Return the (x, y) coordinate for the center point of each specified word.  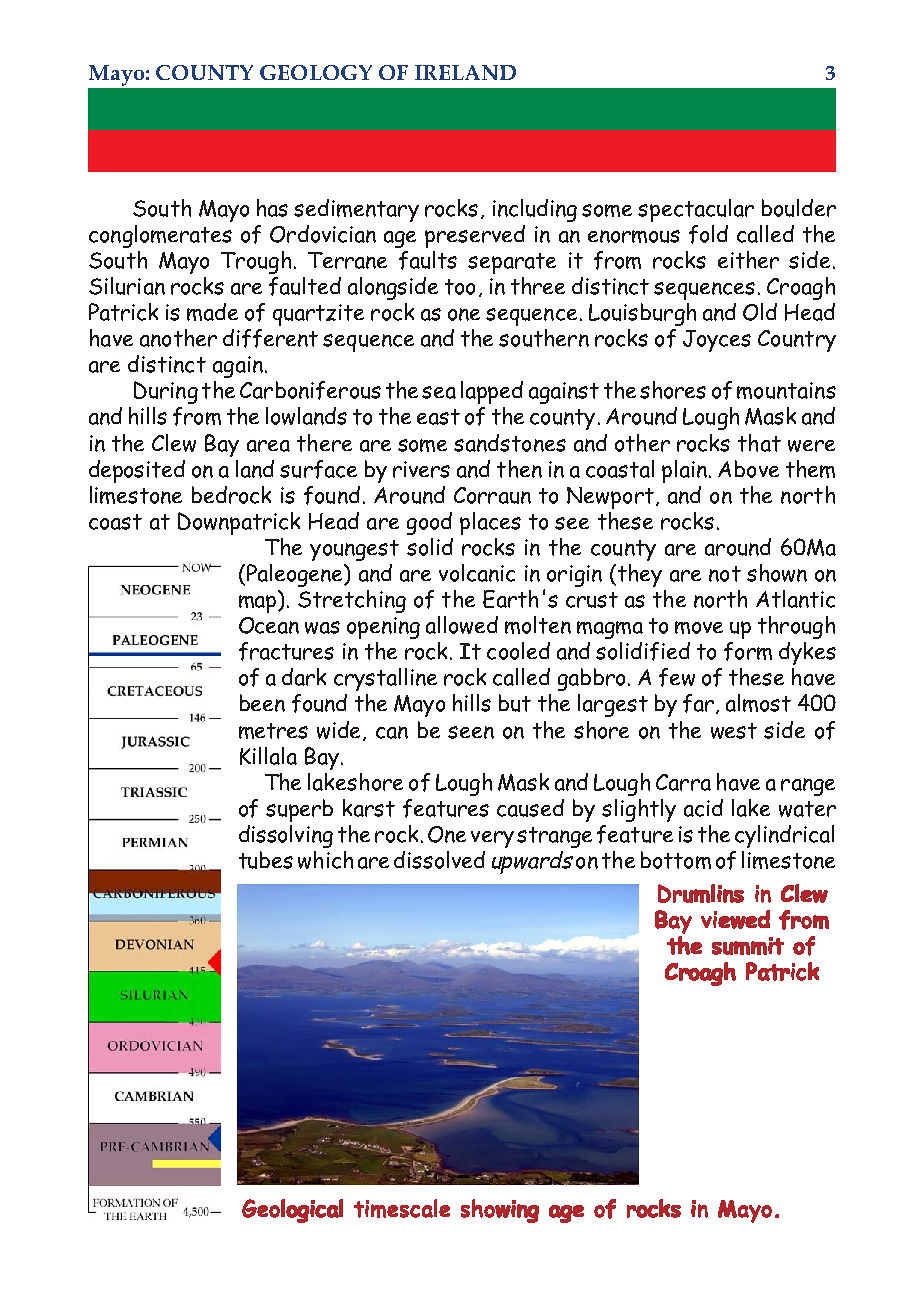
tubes (266, 860)
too (460, 287)
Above (748, 469)
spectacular (696, 210)
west (734, 731)
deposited (137, 471)
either (748, 260)
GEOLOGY (316, 72)
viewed (735, 919)
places (490, 523)
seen (471, 732)
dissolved (439, 860)
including (535, 210)
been (262, 703)
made (212, 312)
